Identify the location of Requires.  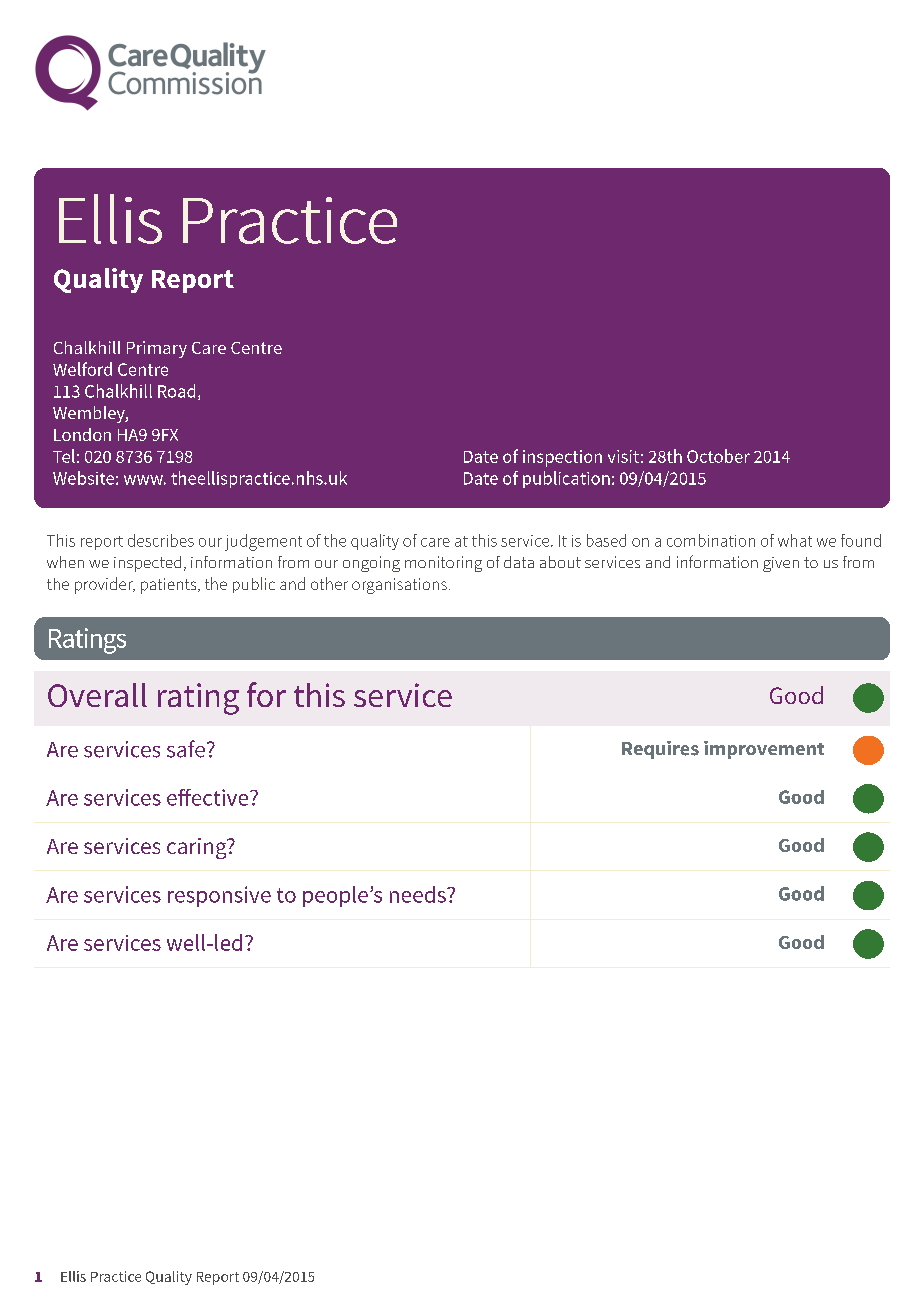
(660, 750).
